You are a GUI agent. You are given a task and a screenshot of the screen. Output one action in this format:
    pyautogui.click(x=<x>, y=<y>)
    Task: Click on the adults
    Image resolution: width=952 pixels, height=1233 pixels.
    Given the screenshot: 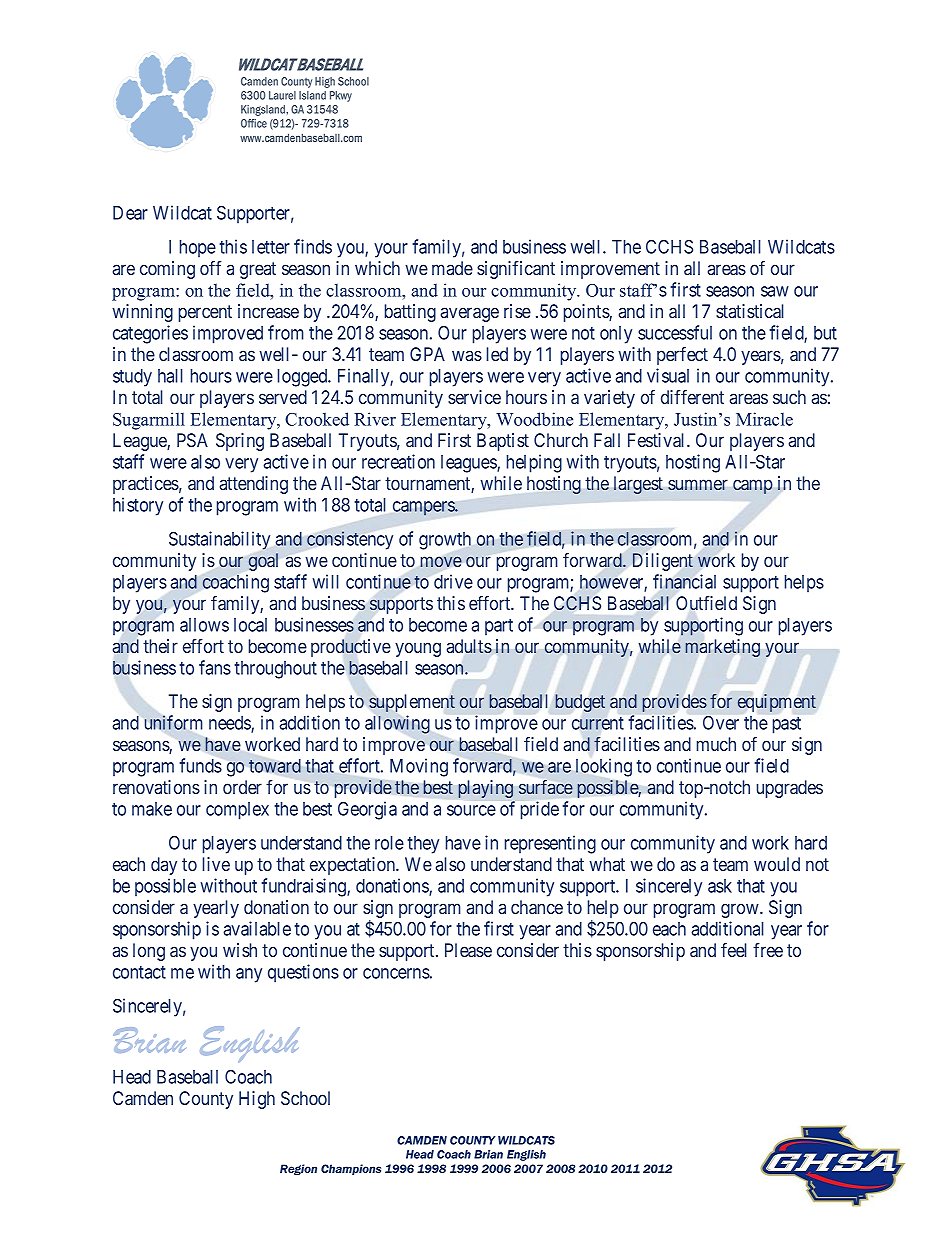 What is the action you would take?
    pyautogui.click(x=469, y=646)
